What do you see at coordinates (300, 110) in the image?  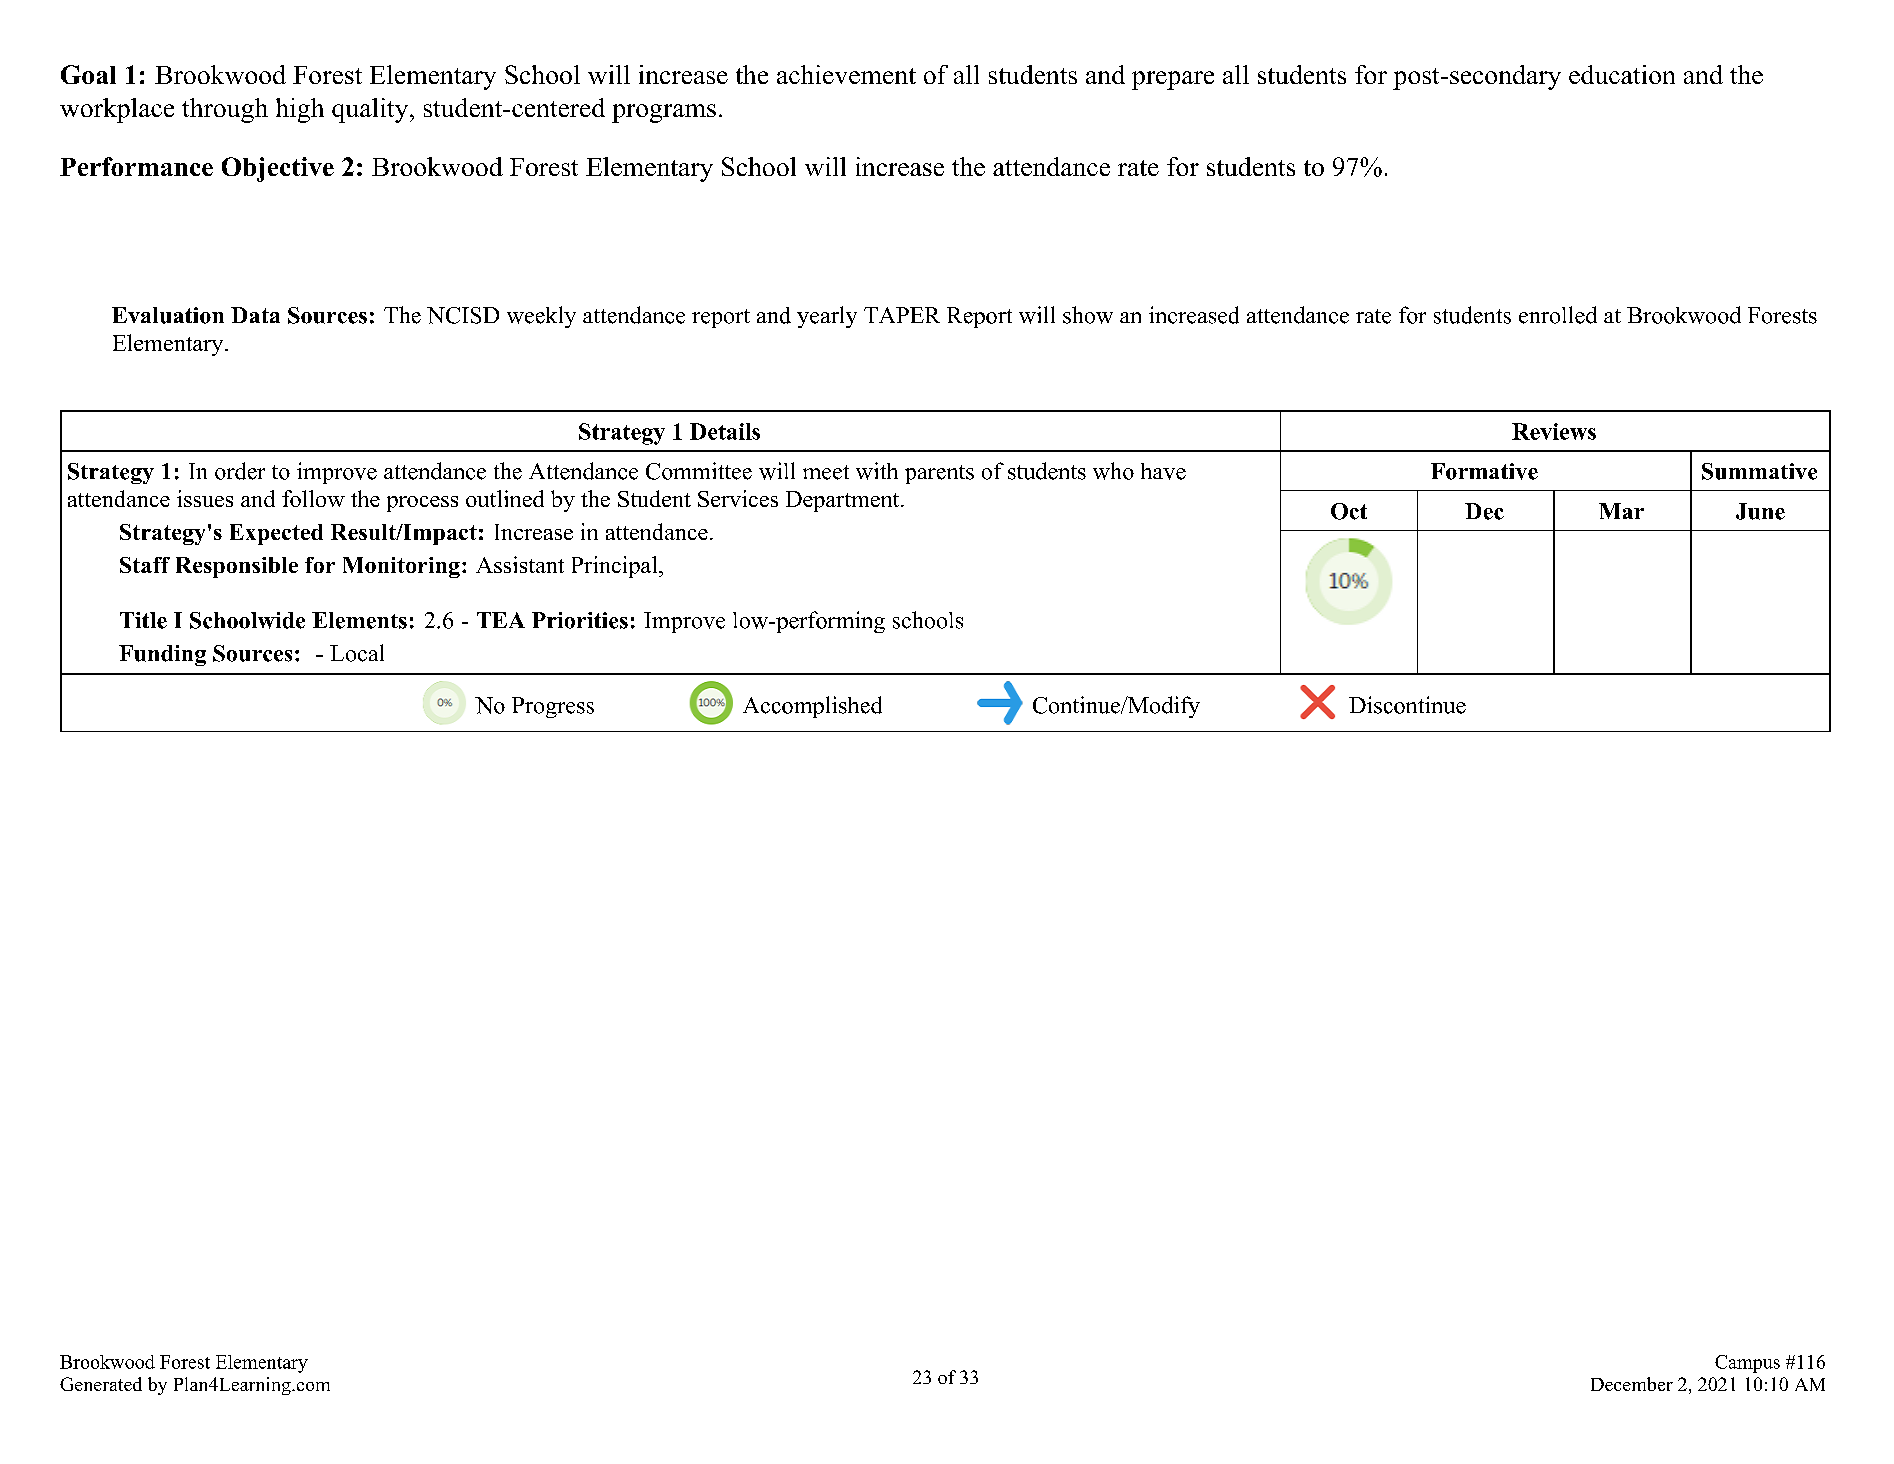 I see `high` at bounding box center [300, 110].
